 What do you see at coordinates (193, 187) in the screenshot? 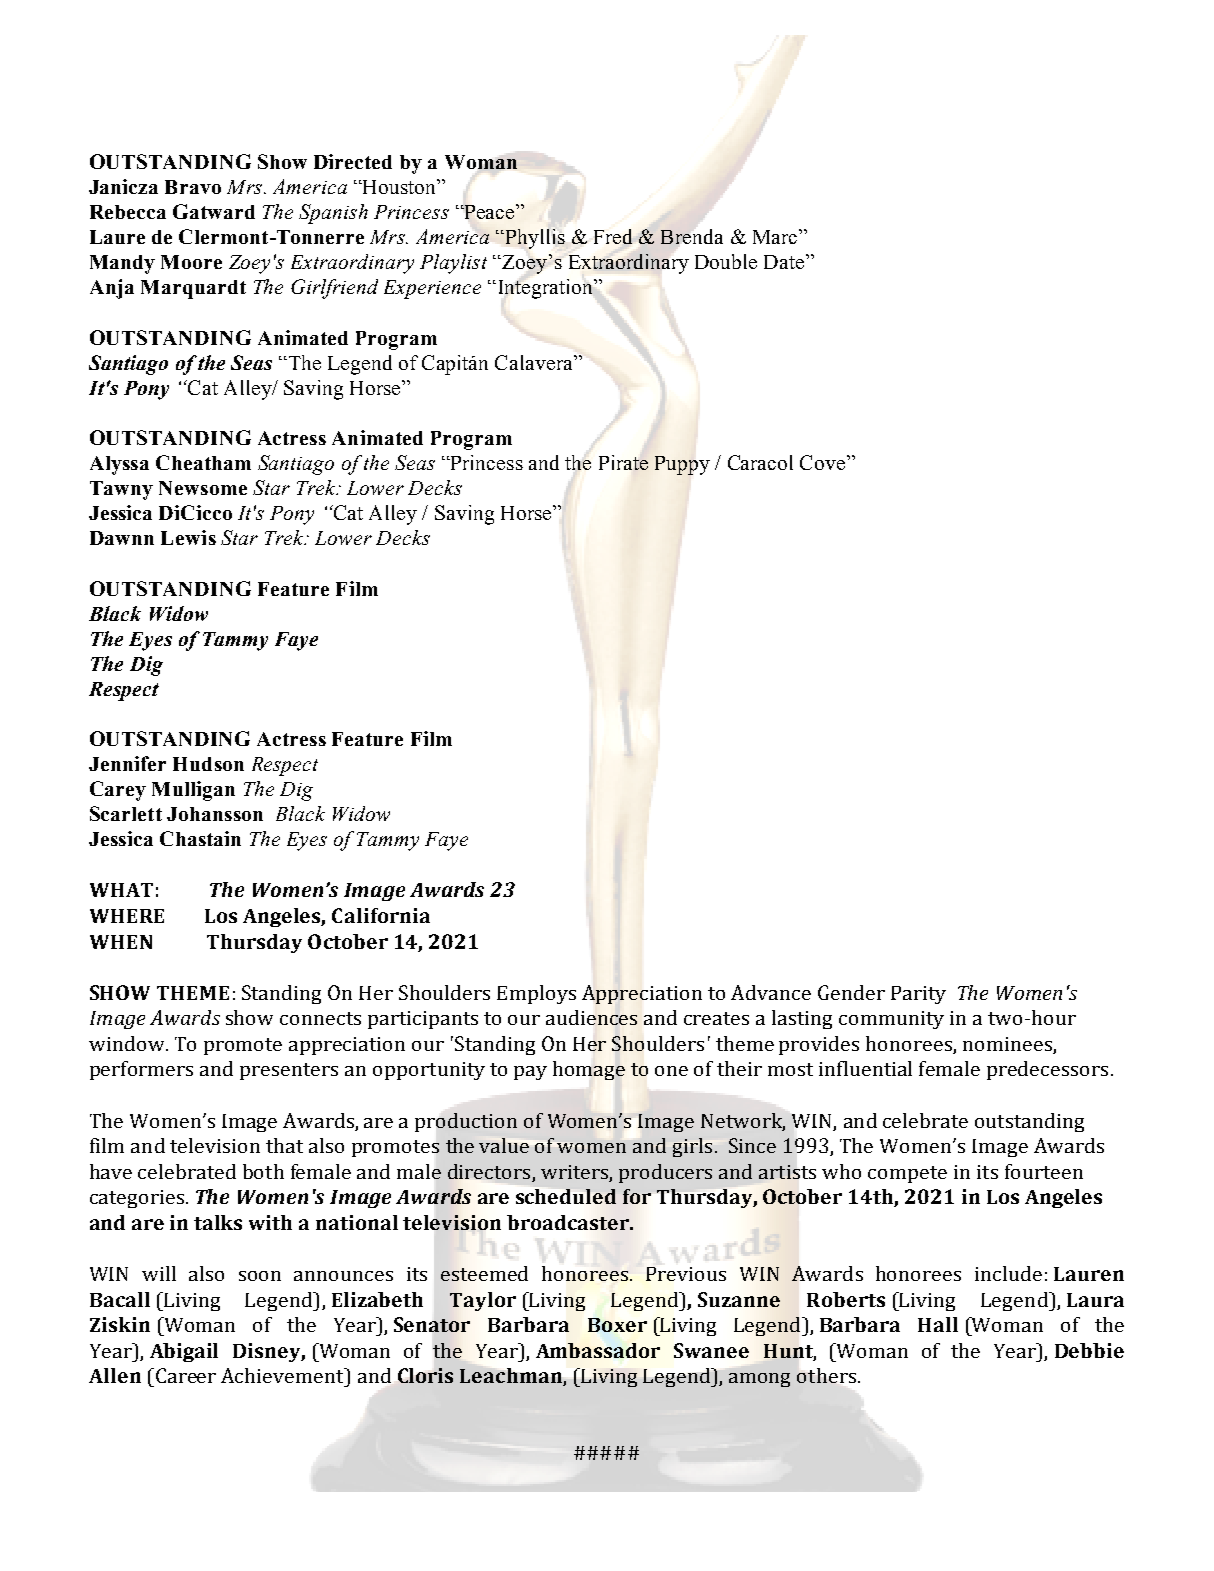
I see `Bravo` at bounding box center [193, 187].
